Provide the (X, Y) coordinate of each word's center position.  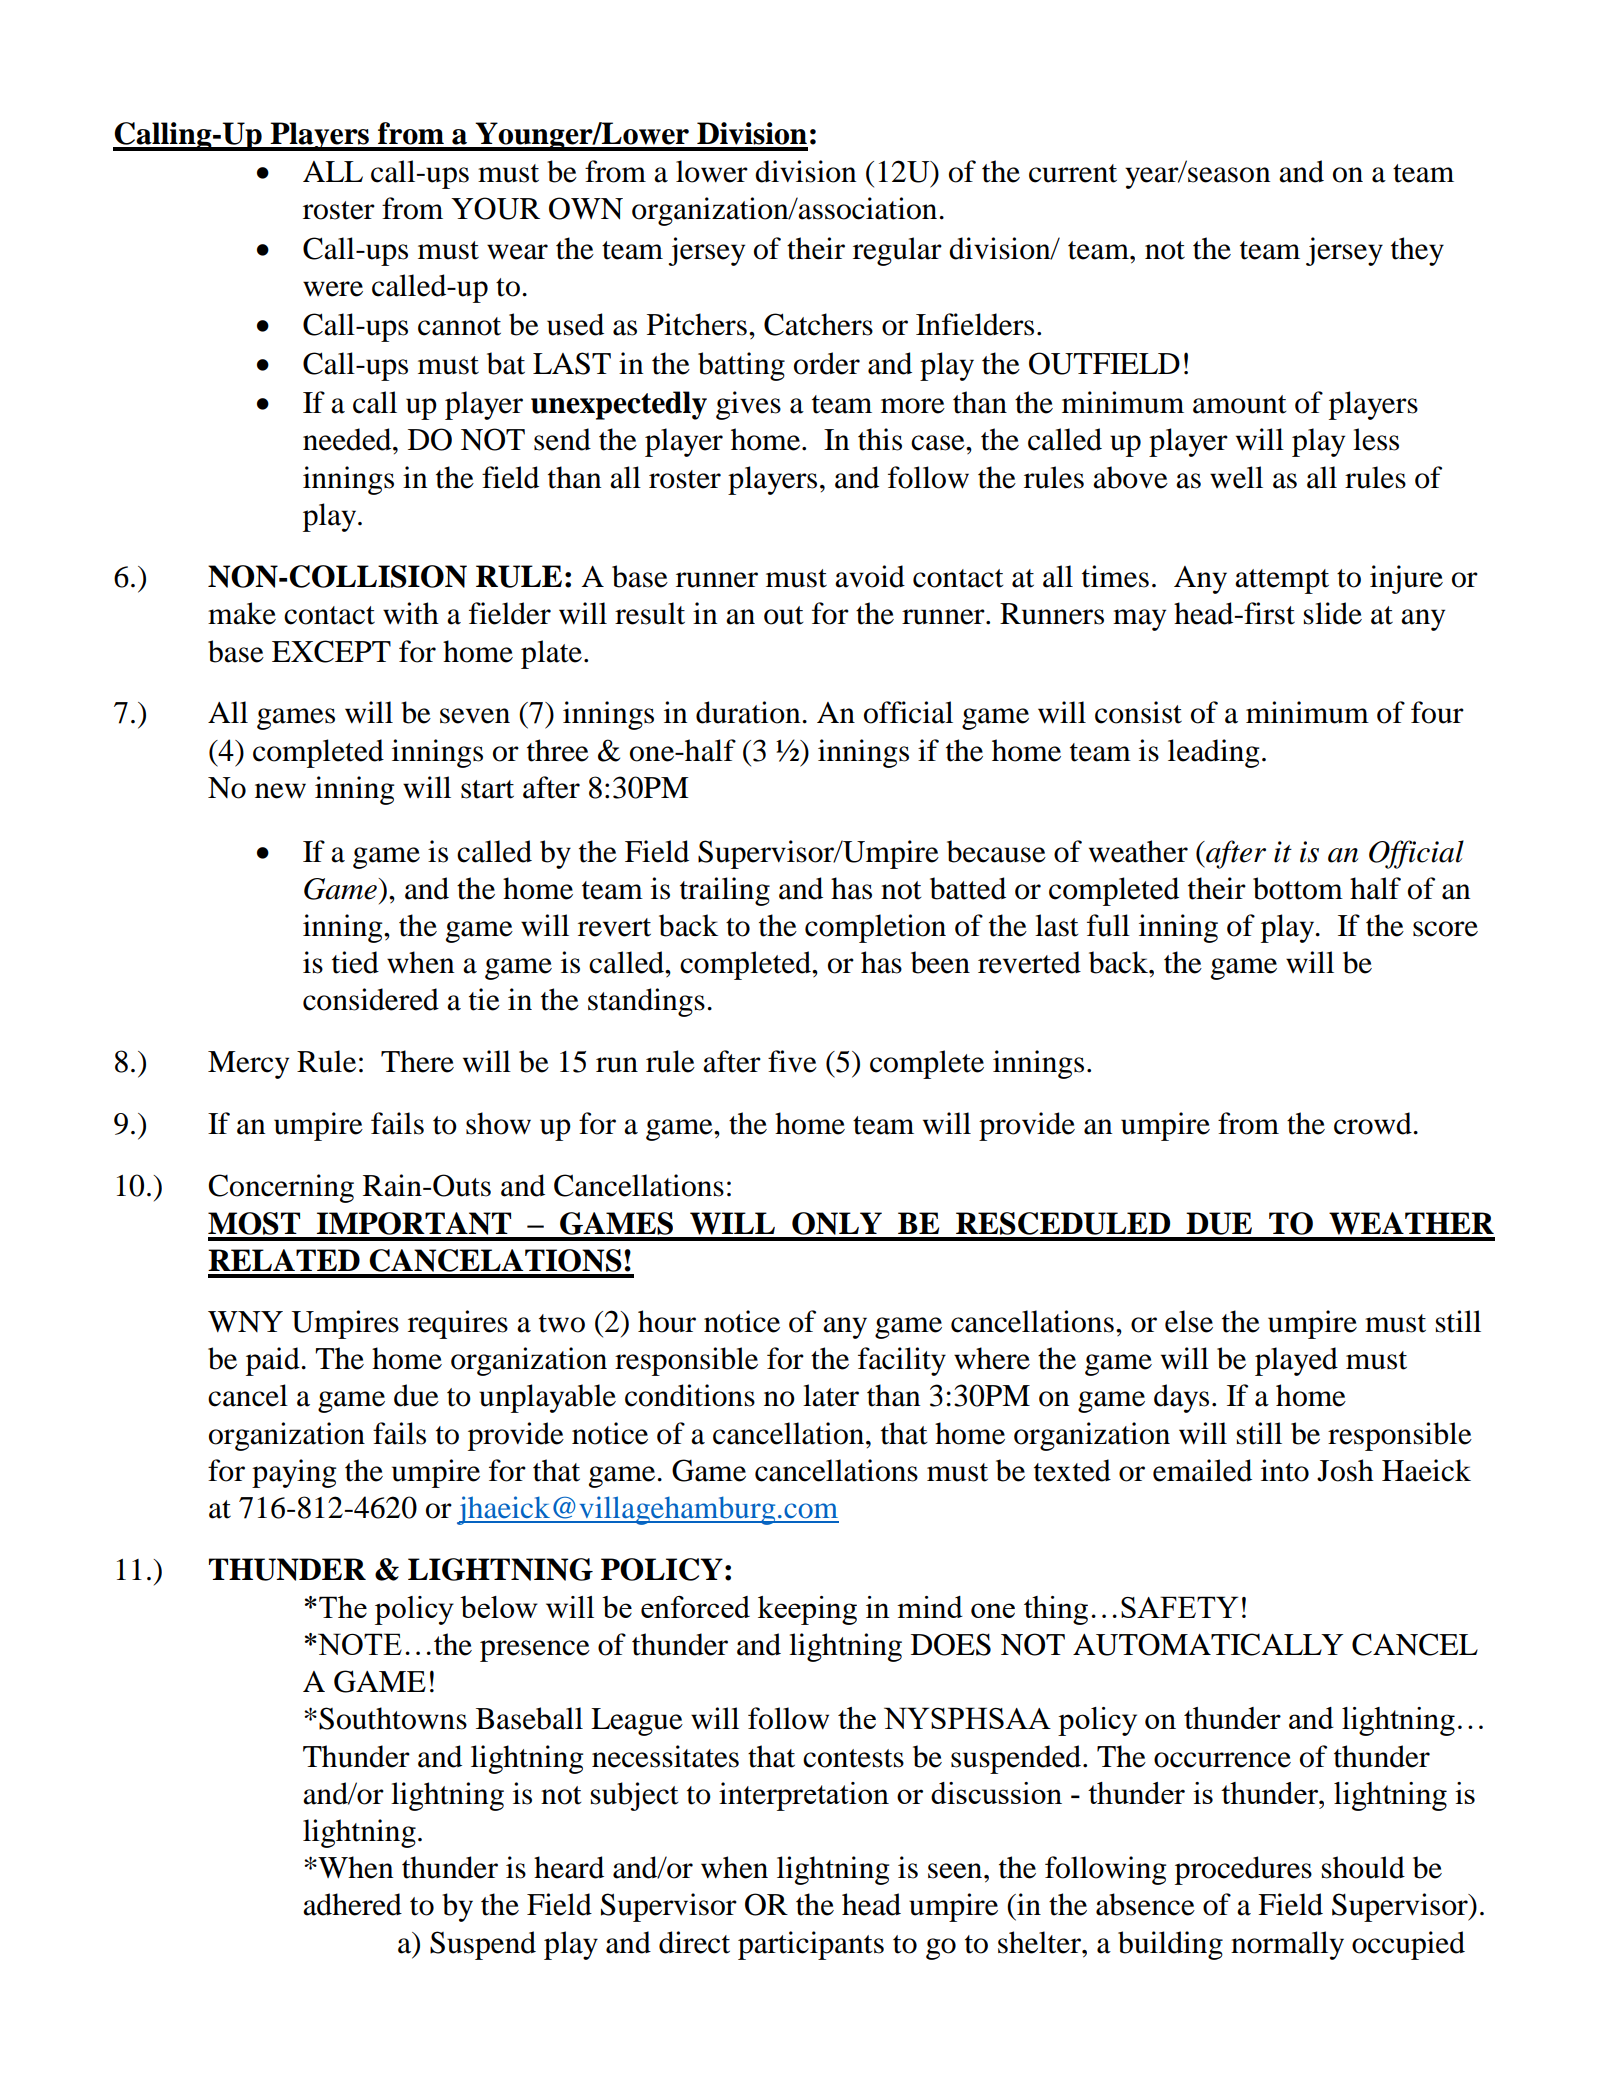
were (333, 289)
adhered (352, 1904)
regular (897, 251)
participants (811, 1945)
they (1417, 251)
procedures (1243, 1870)
